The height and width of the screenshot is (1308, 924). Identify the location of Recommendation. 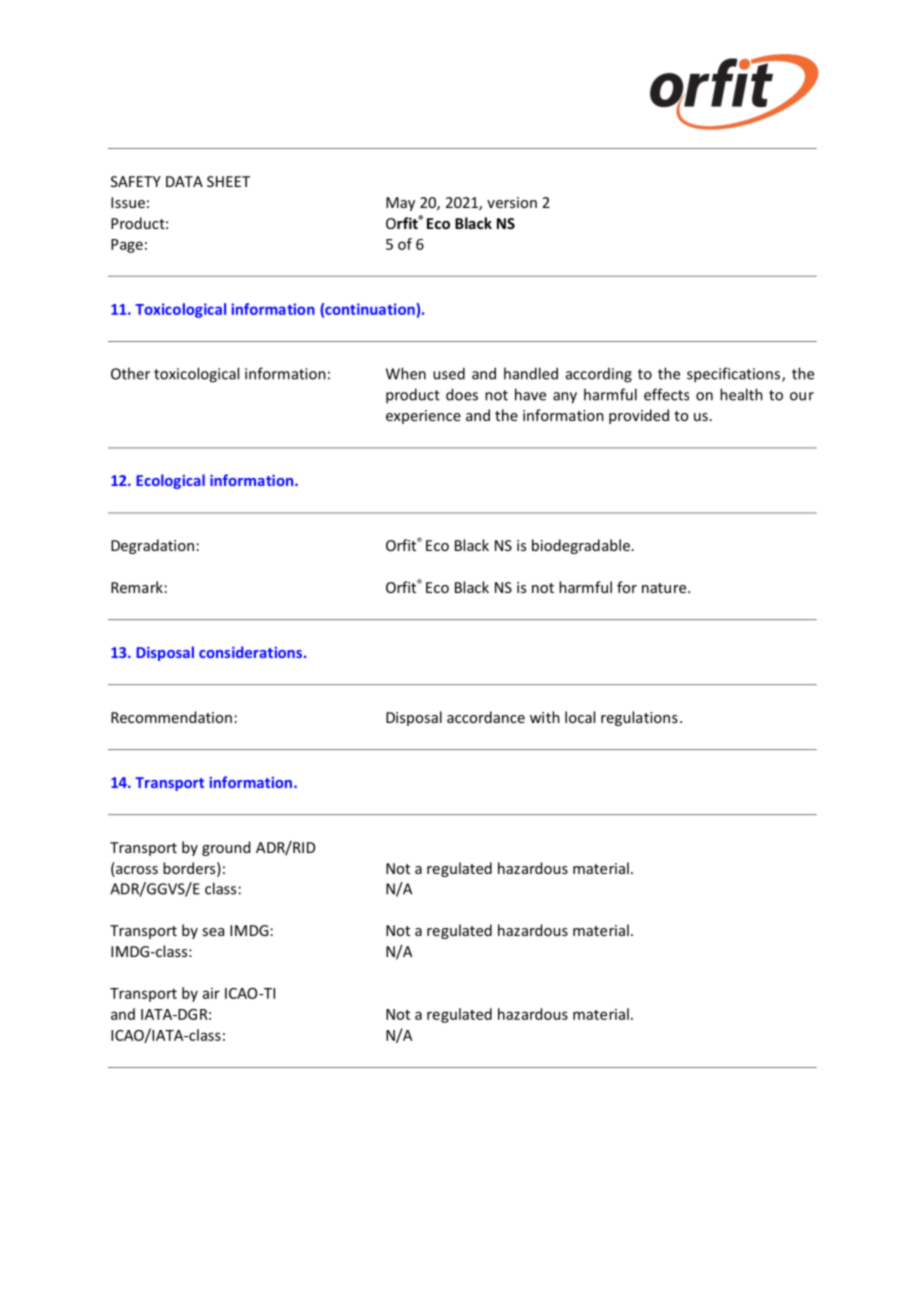
(171, 717).
